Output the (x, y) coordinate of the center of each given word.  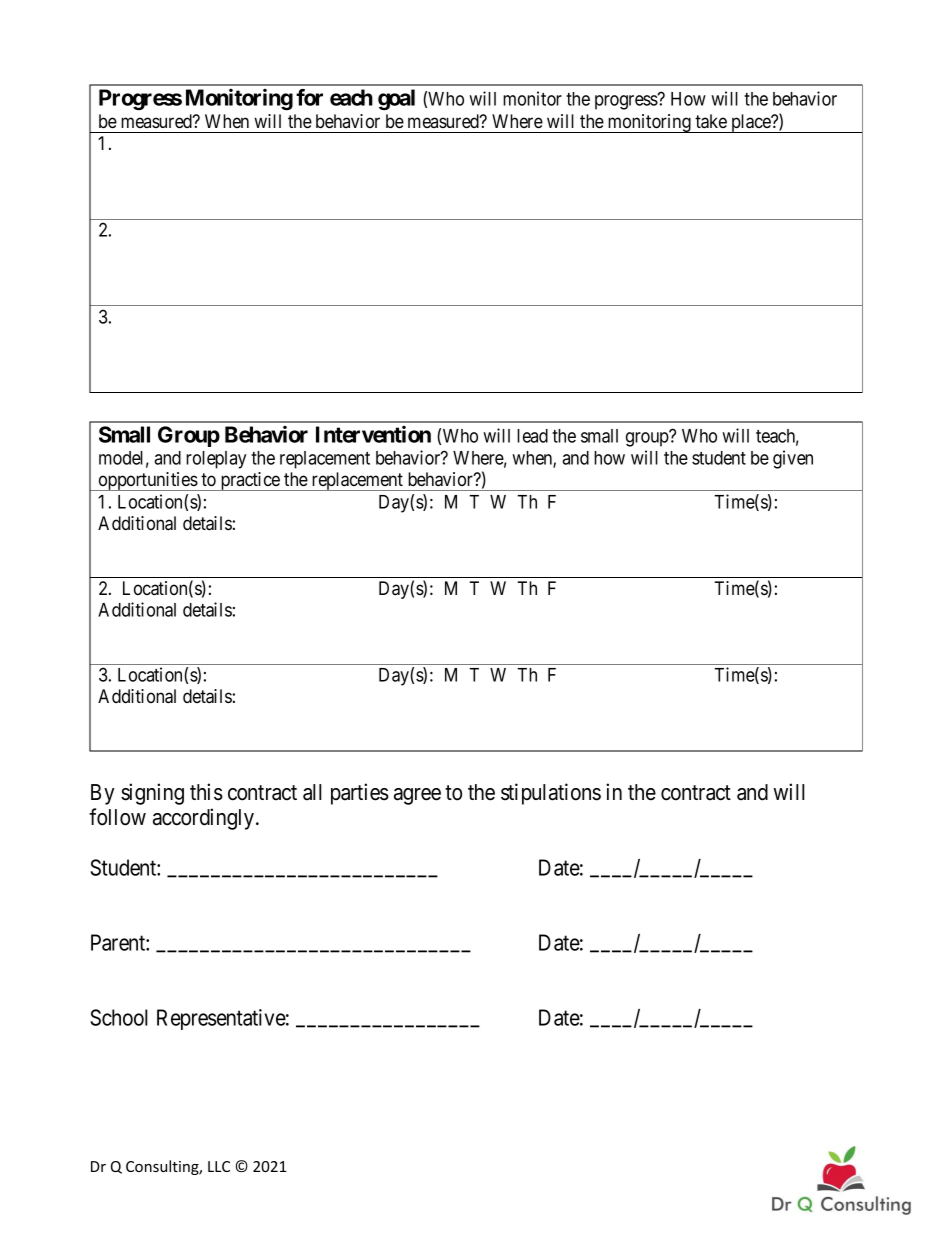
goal (396, 100)
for (309, 97)
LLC (219, 1166)
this (206, 792)
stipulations (551, 794)
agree (417, 796)
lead (532, 436)
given (793, 459)
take (711, 121)
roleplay (216, 460)
